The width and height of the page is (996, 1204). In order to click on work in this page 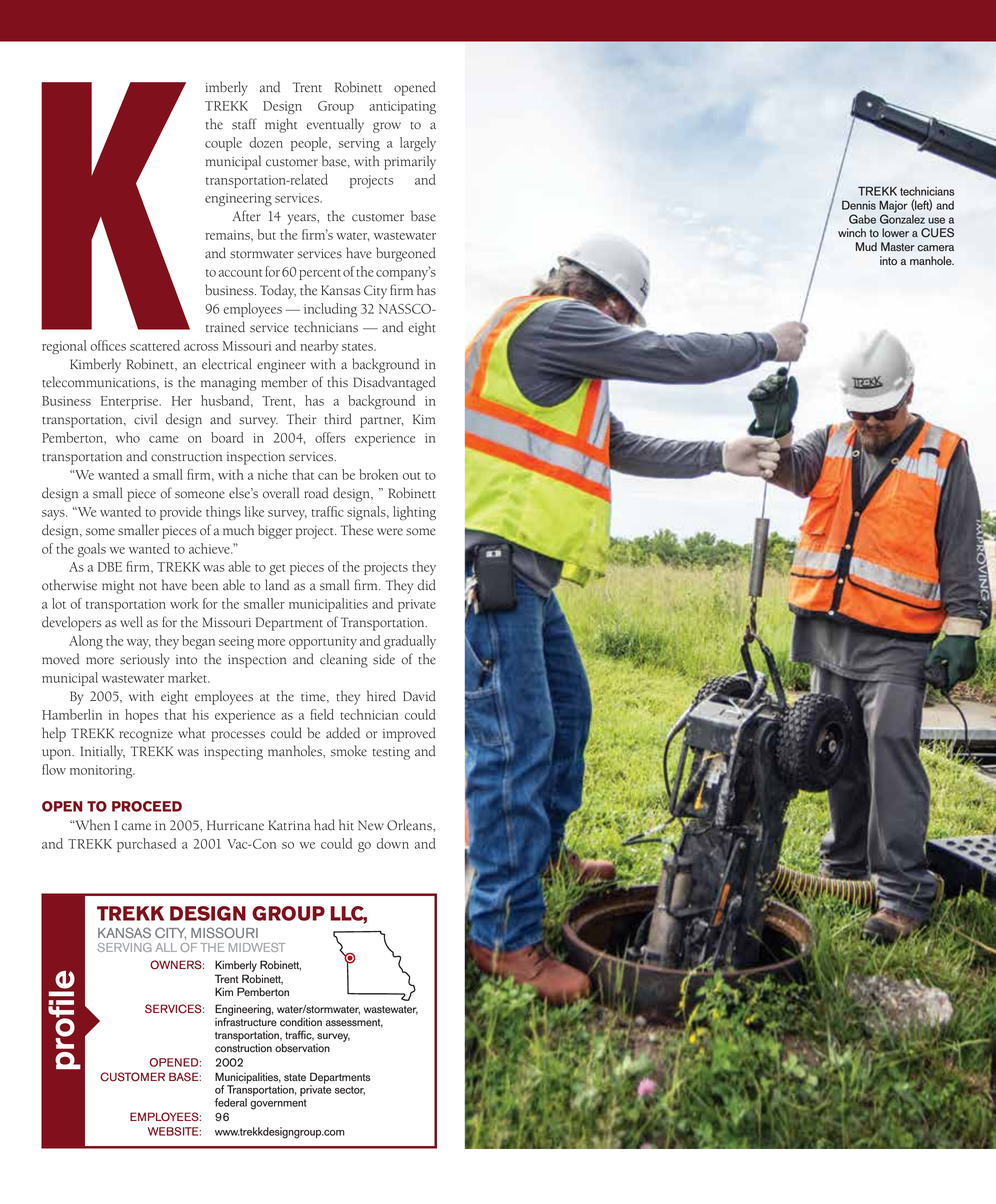, I will do `click(184, 603)`.
